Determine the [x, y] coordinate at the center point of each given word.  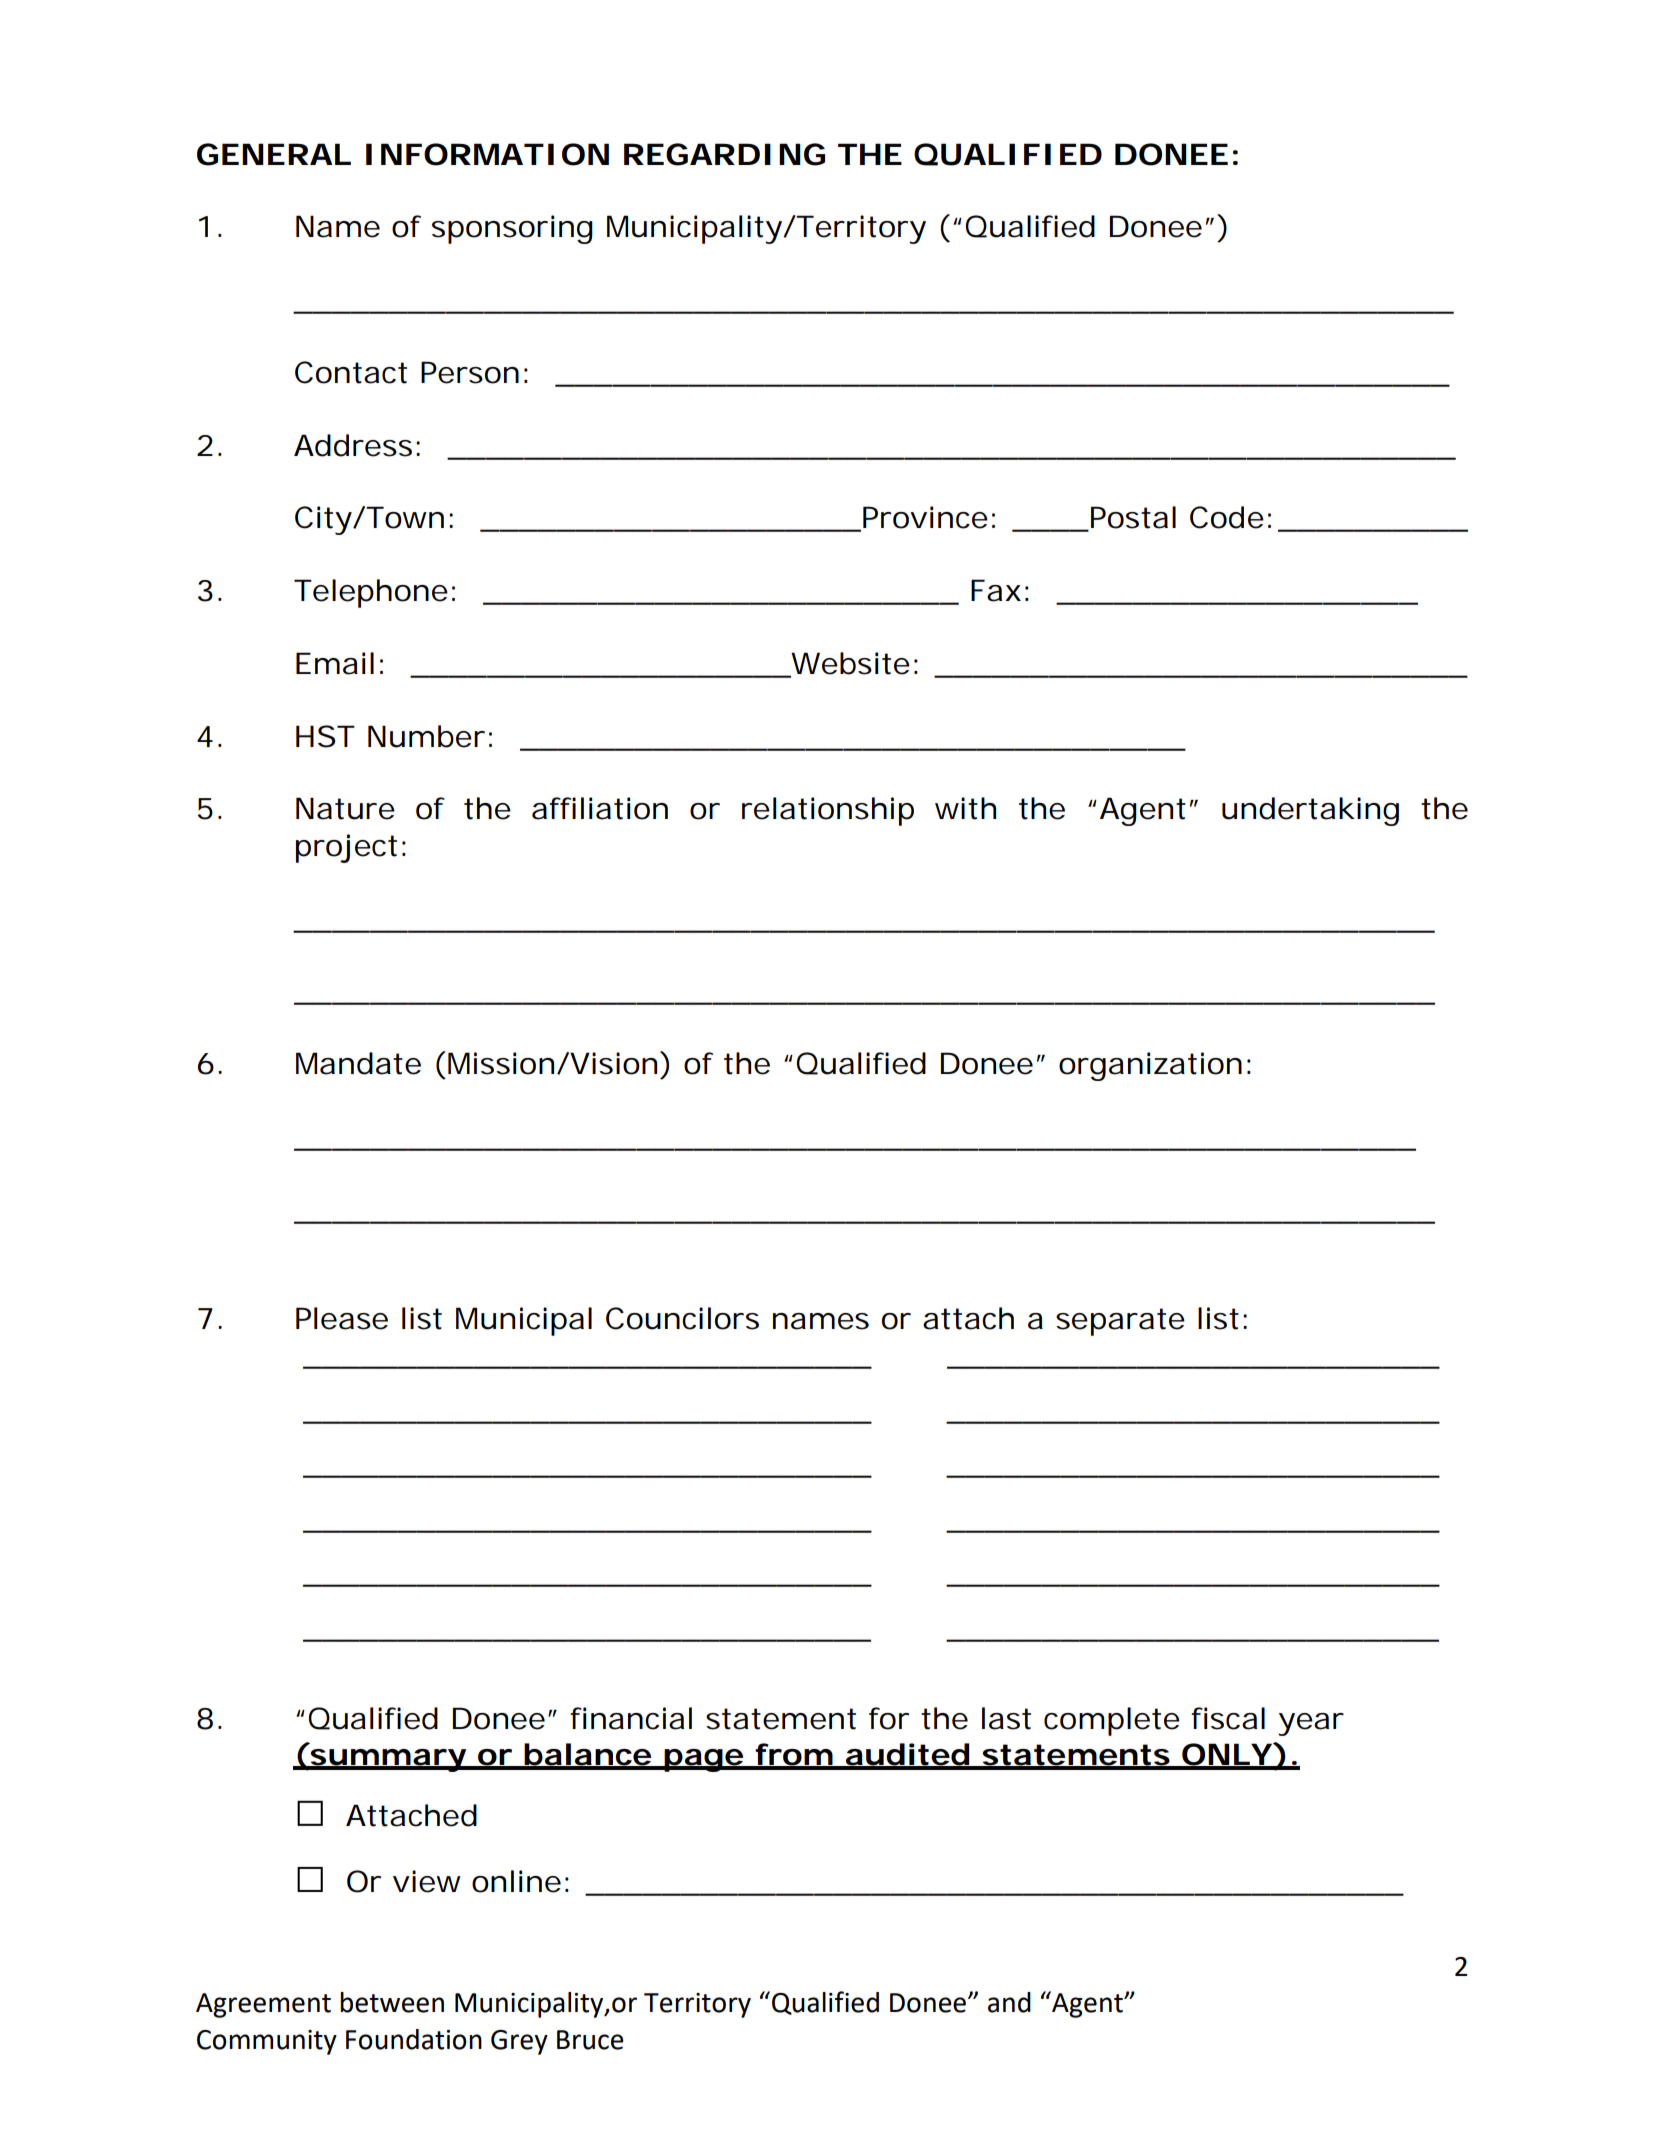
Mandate [358, 1063]
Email [335, 663]
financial [631, 1718]
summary [388, 1760]
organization [1150, 1066]
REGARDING [724, 154]
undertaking [1310, 811]
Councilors [682, 1318]
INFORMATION [487, 154]
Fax [996, 590]
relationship [828, 811]
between [392, 2002]
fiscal [1228, 1718]
